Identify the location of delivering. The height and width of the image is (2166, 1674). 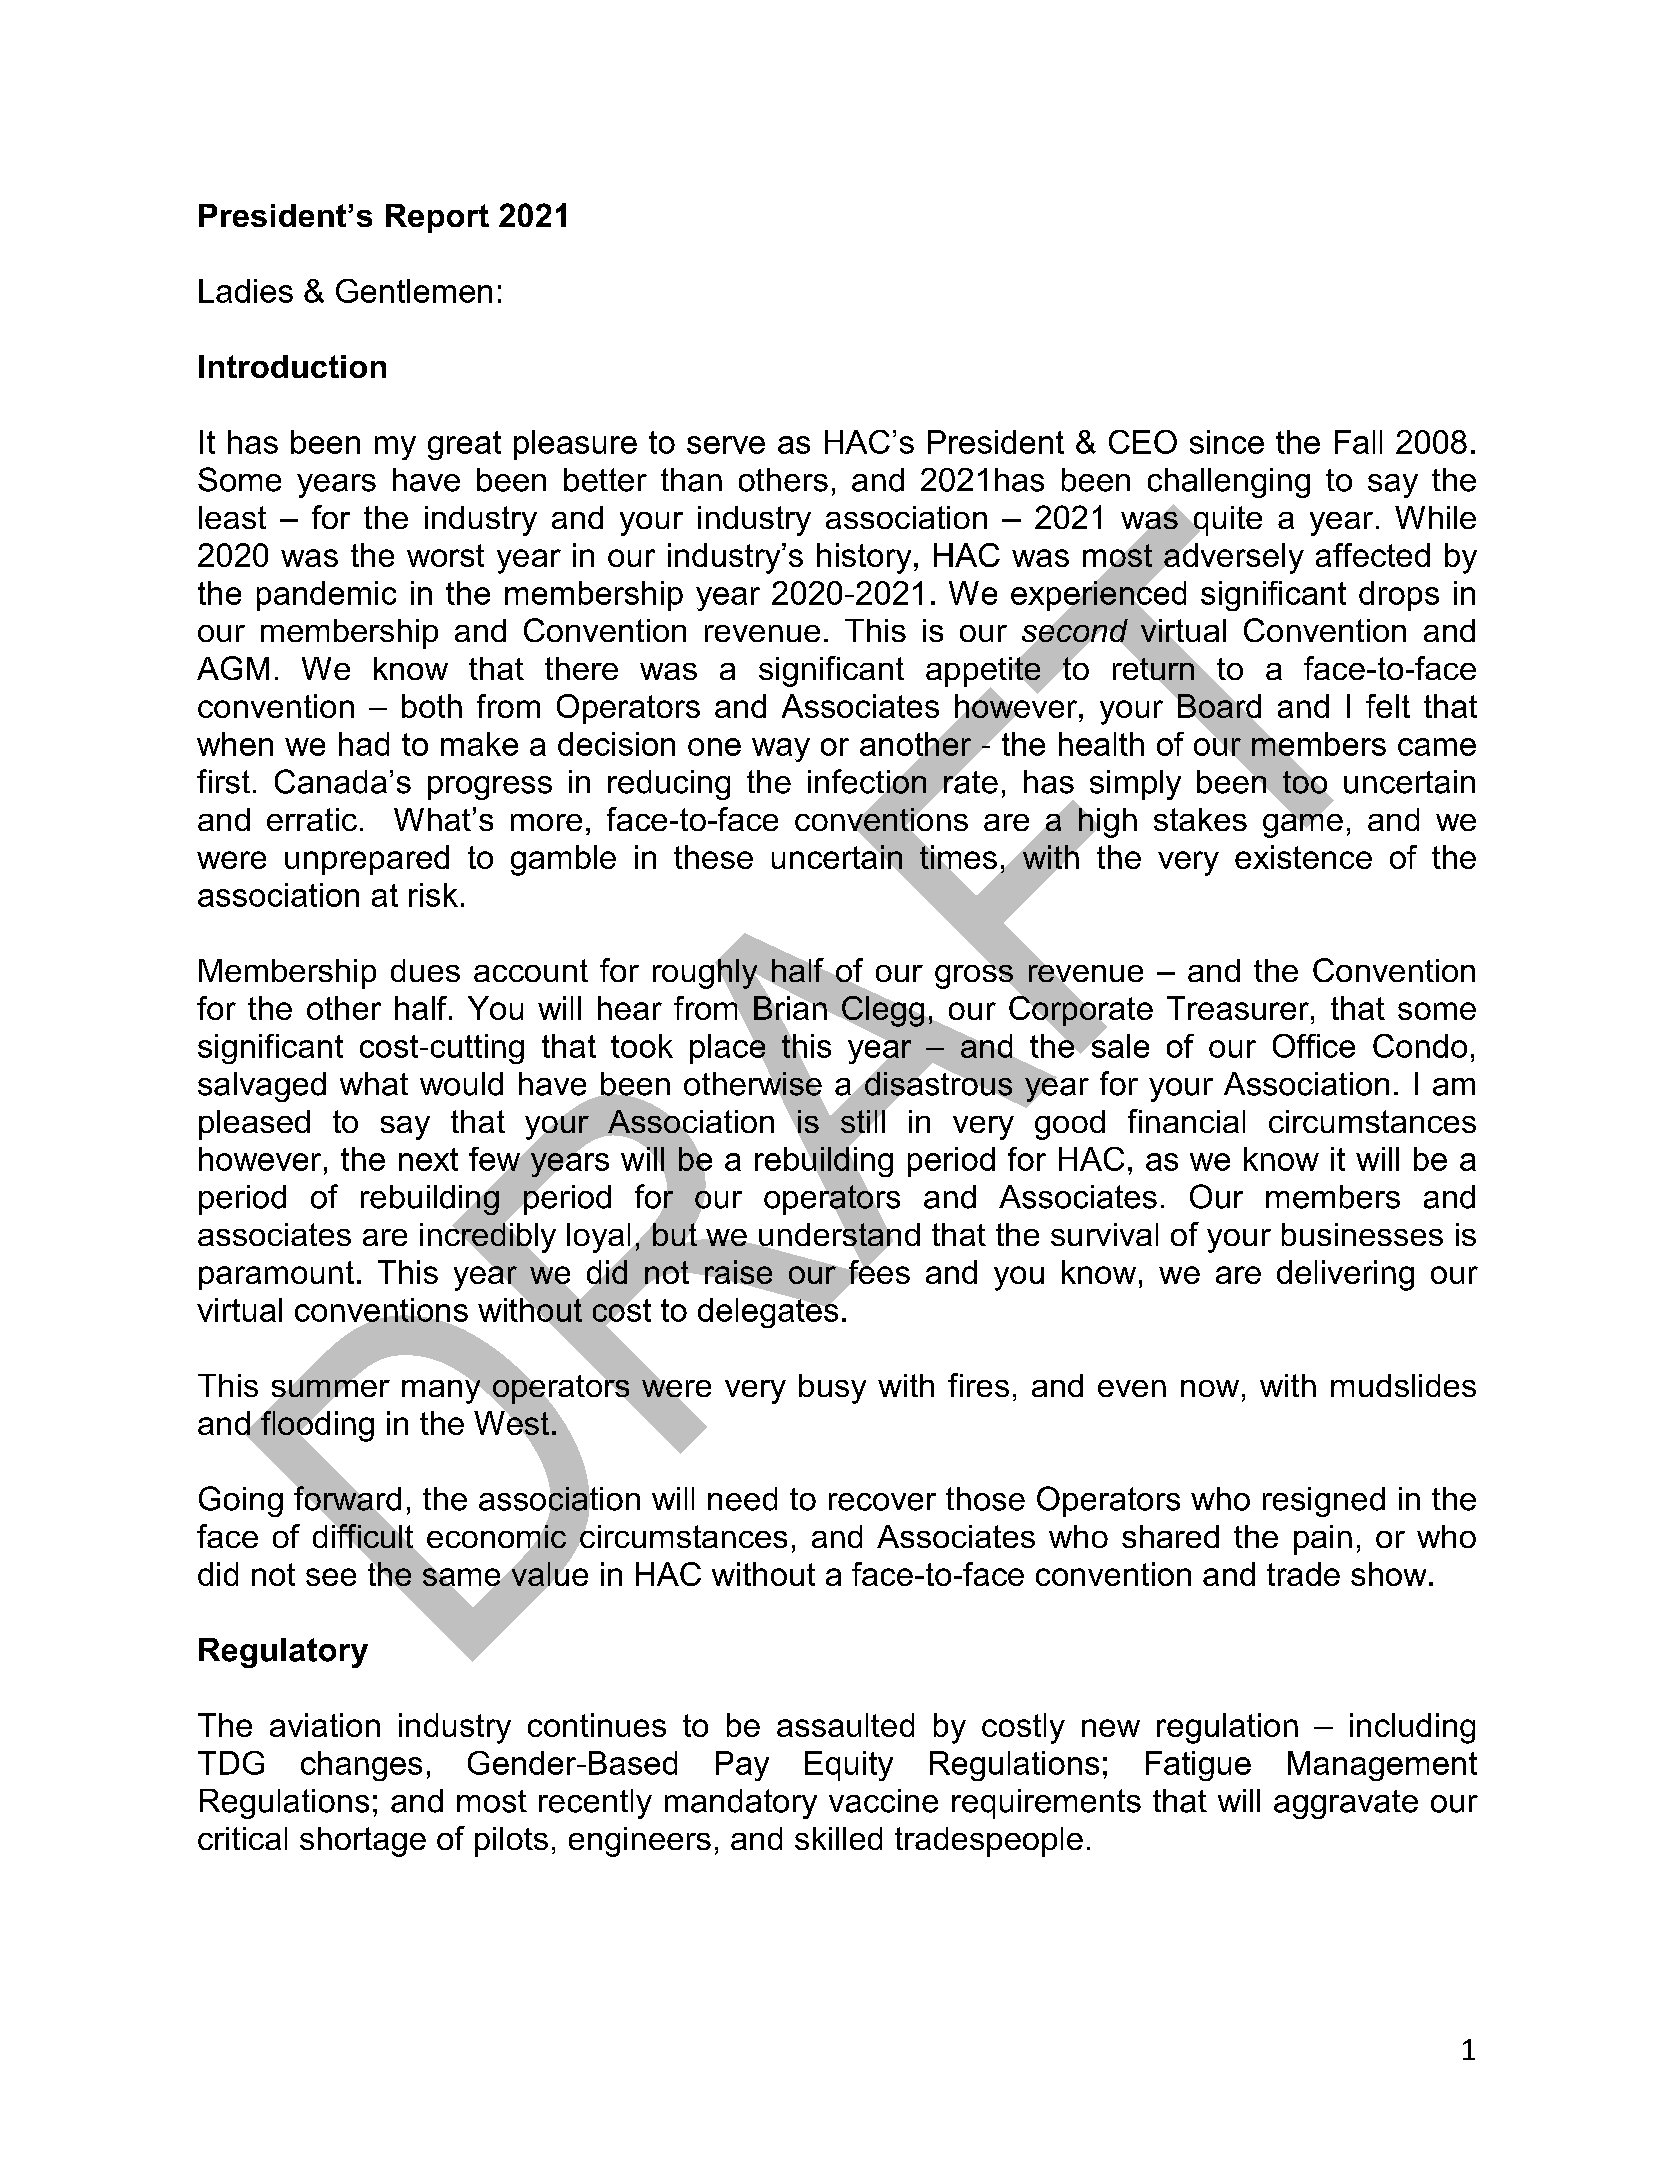
(1345, 1275).
